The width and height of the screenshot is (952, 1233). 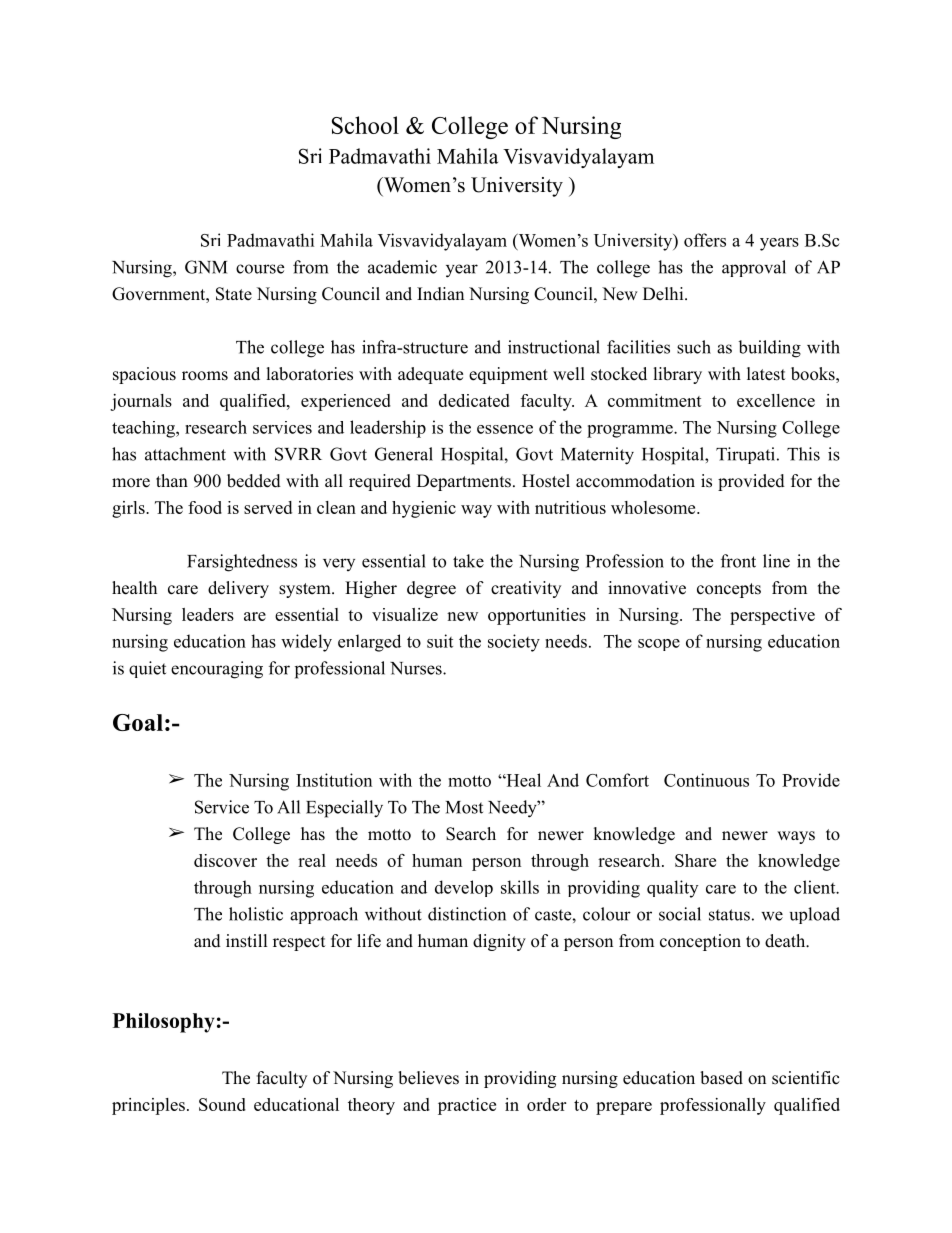 What do you see at coordinates (729, 590) in the screenshot?
I see `concepts` at bounding box center [729, 590].
